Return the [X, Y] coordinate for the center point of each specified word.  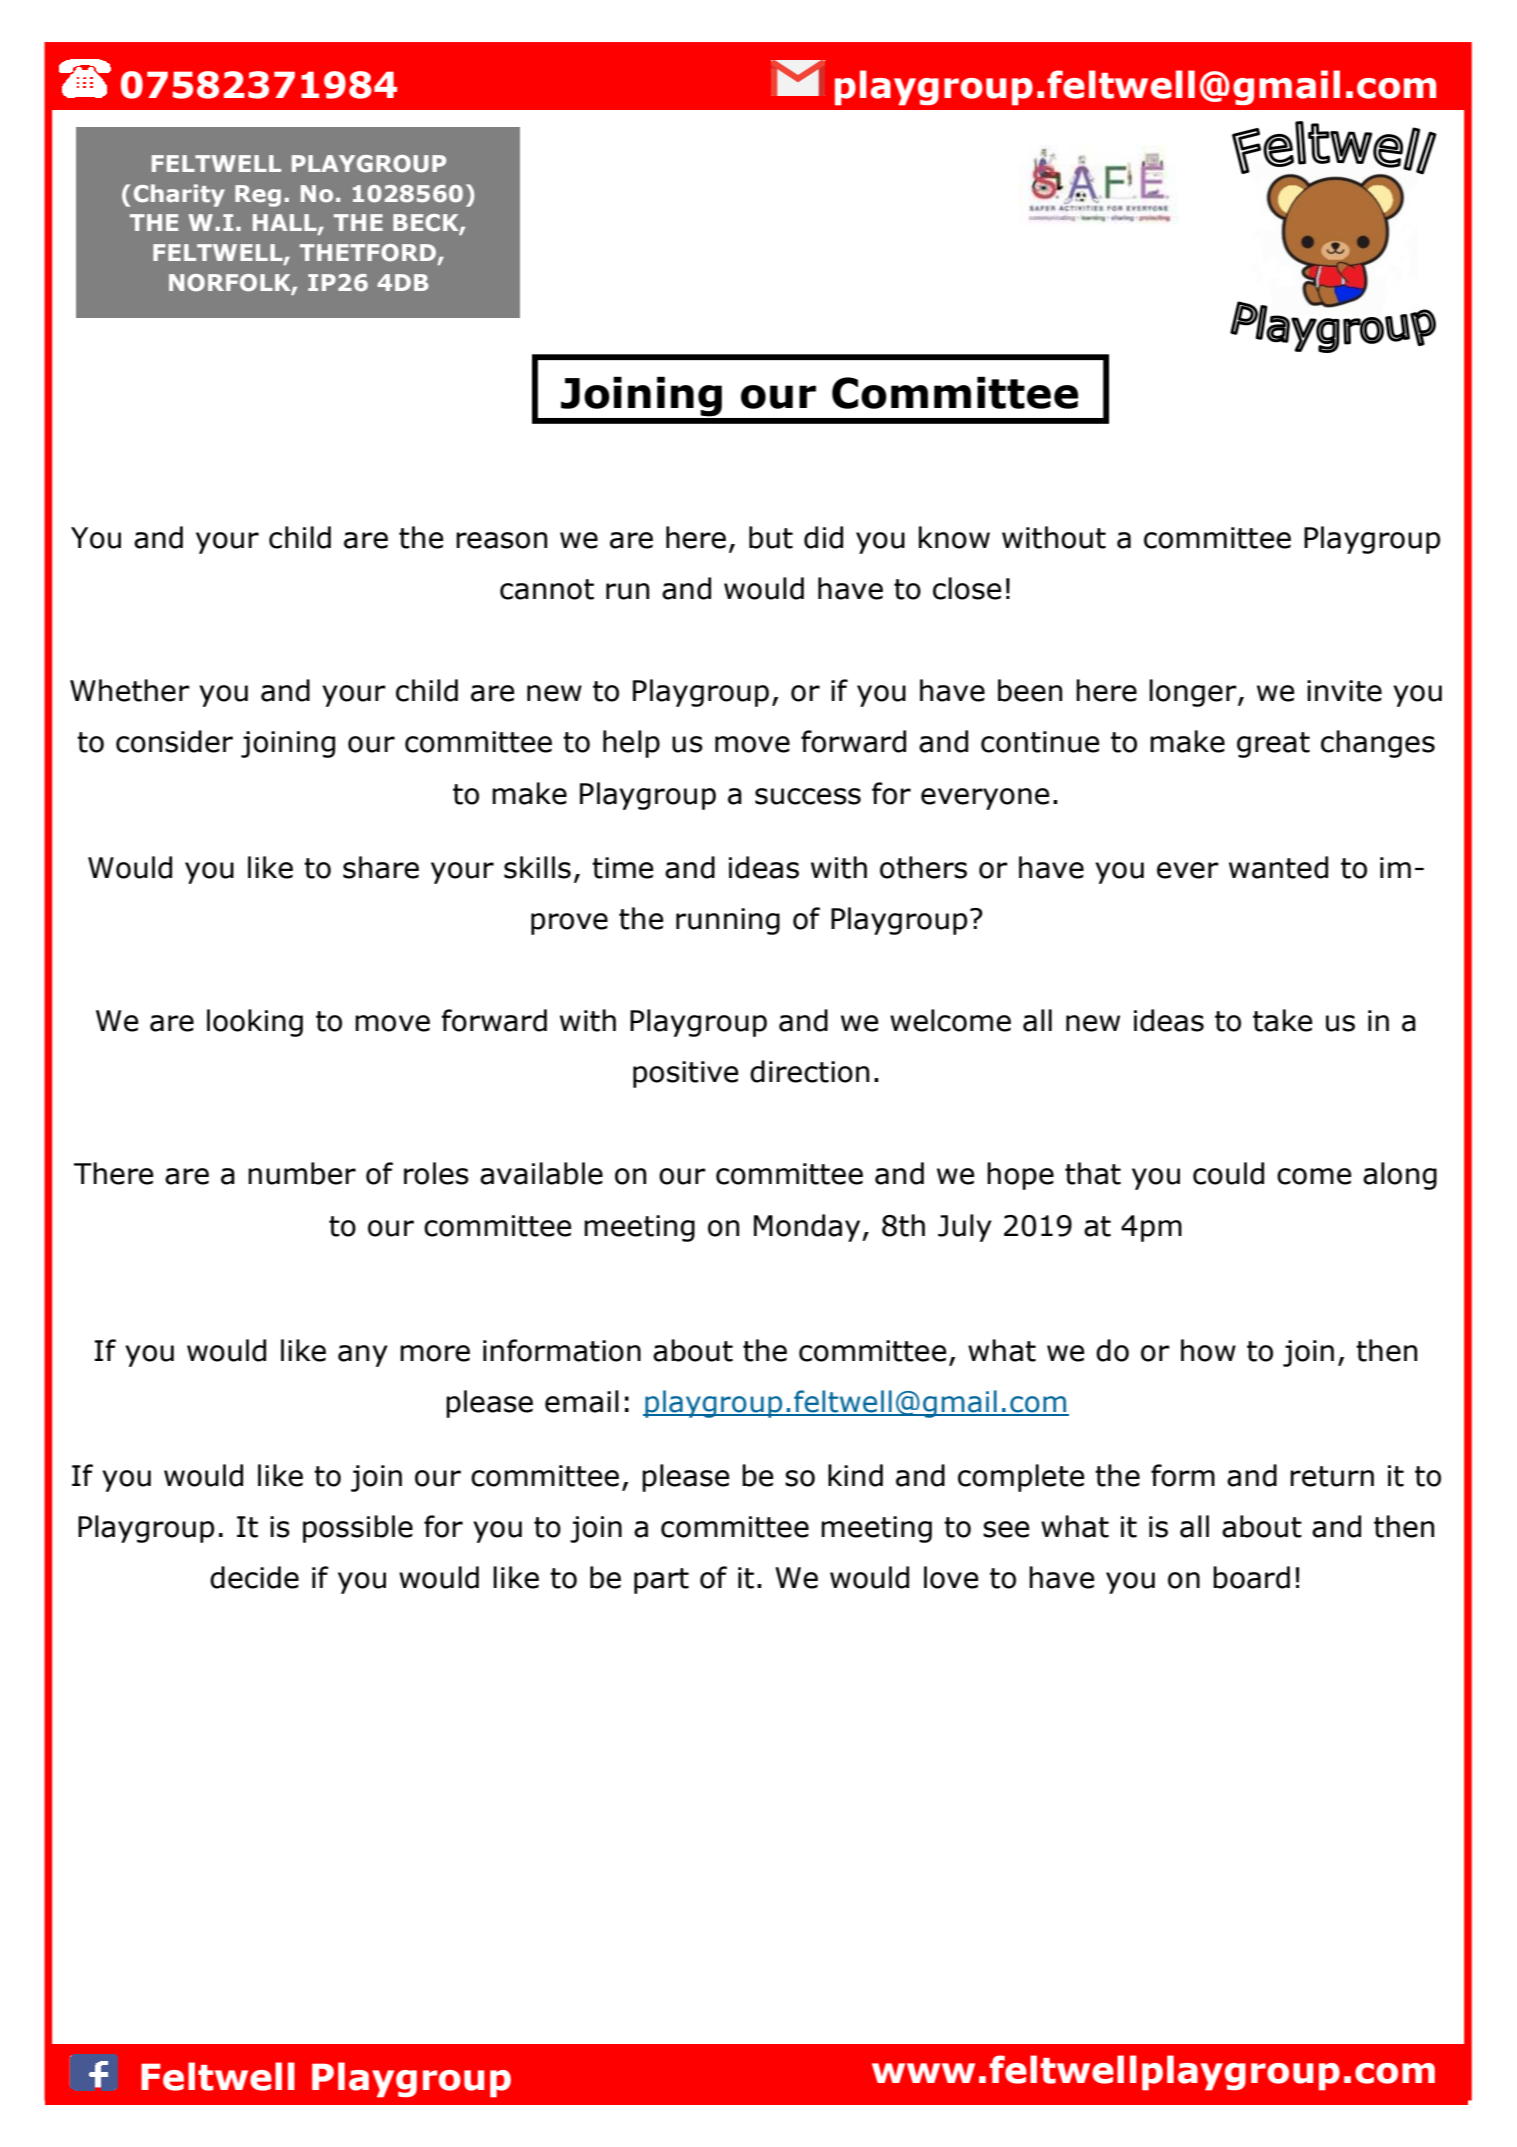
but [771, 537]
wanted [1278, 867]
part [661, 1581]
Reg [258, 196]
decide [254, 1577]
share [381, 867]
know [954, 537]
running [728, 921]
